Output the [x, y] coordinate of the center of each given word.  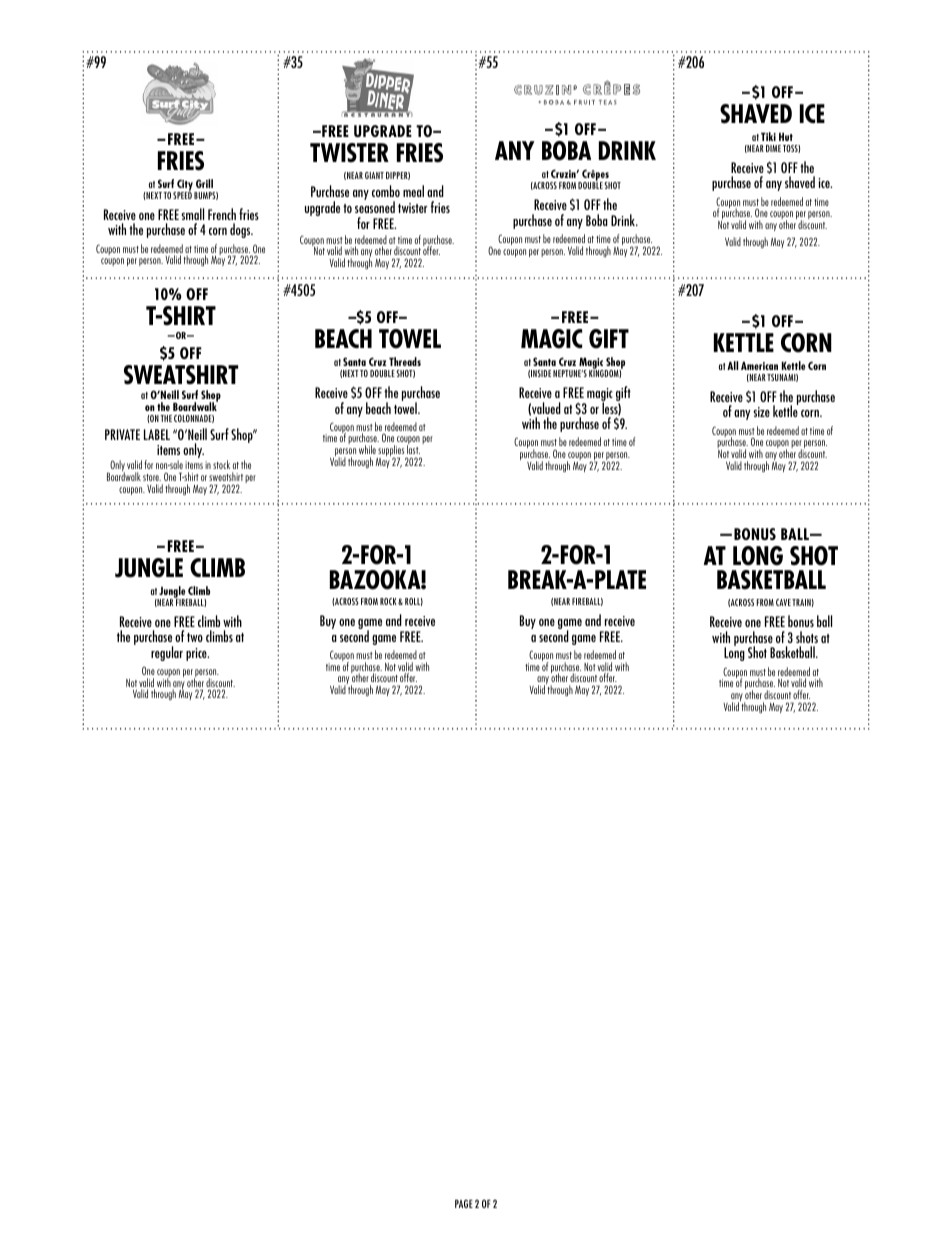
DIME [773, 148]
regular [167, 653]
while [367, 449]
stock [221, 464]
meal [413, 191]
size [761, 412]
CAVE [783, 602]
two [195, 637]
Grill [204, 183]
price [197, 654]
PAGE [464, 1203]
